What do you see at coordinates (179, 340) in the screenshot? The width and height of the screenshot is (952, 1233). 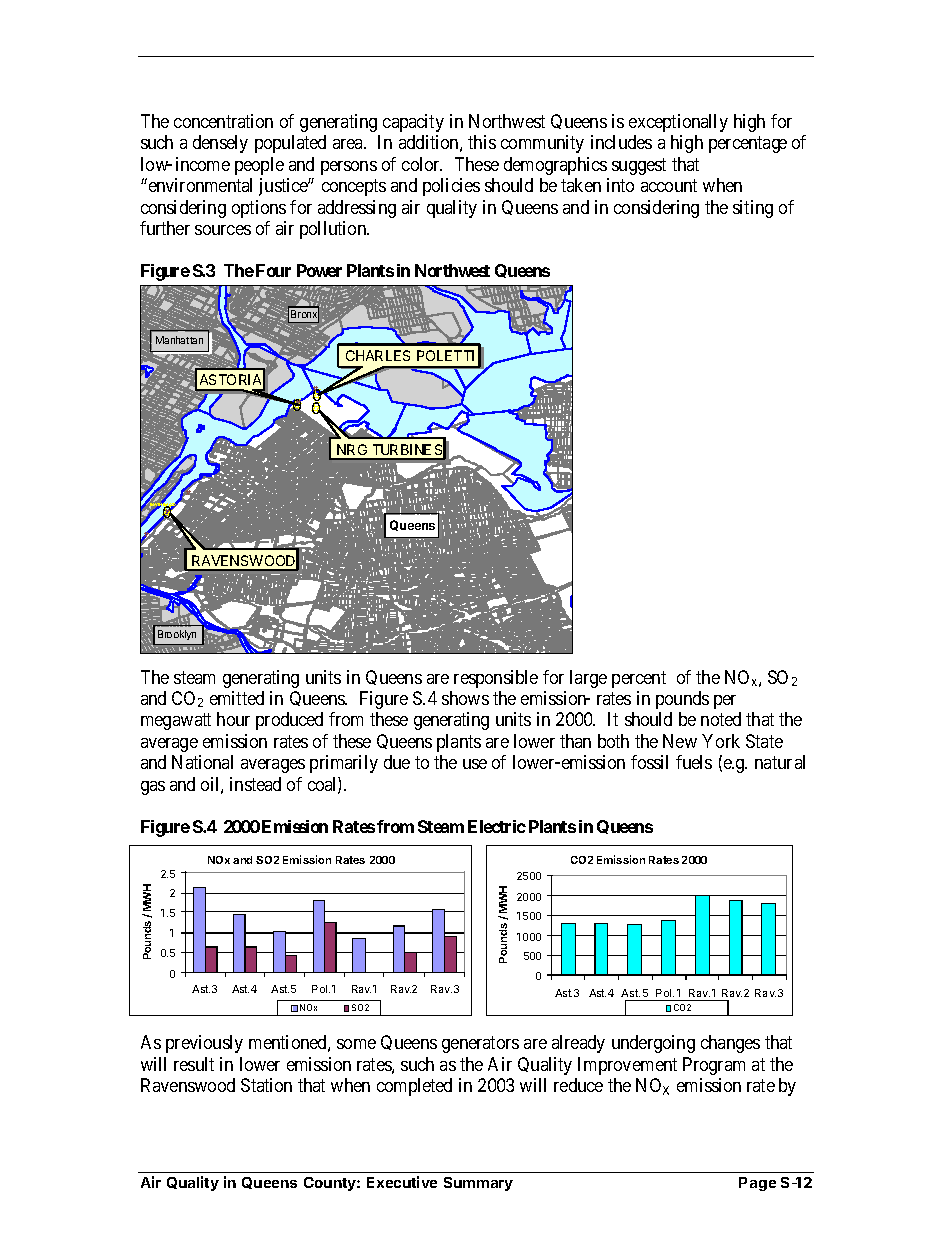 I see `Manhattan` at bounding box center [179, 340].
